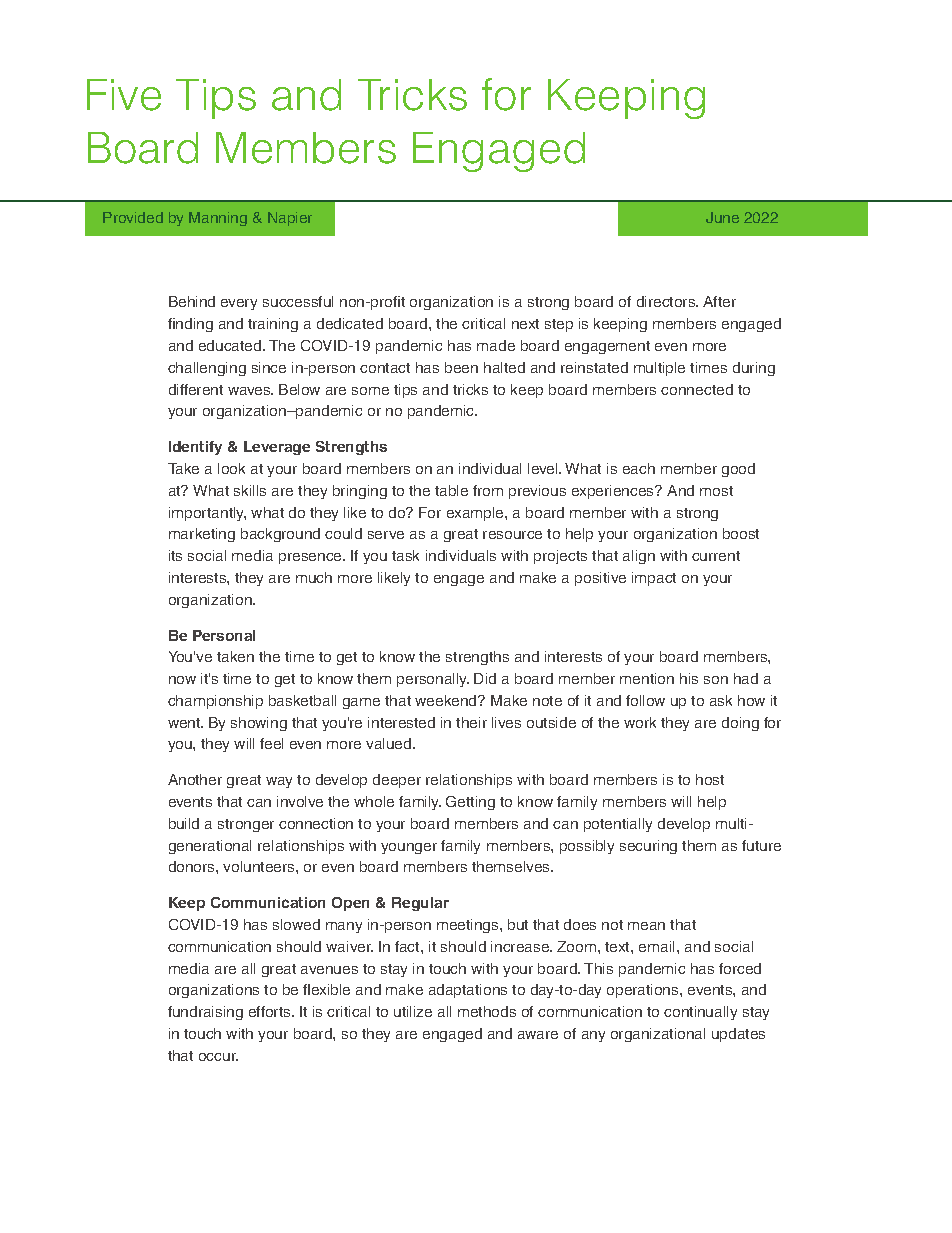  I want to click on utilize, so click(413, 1011).
